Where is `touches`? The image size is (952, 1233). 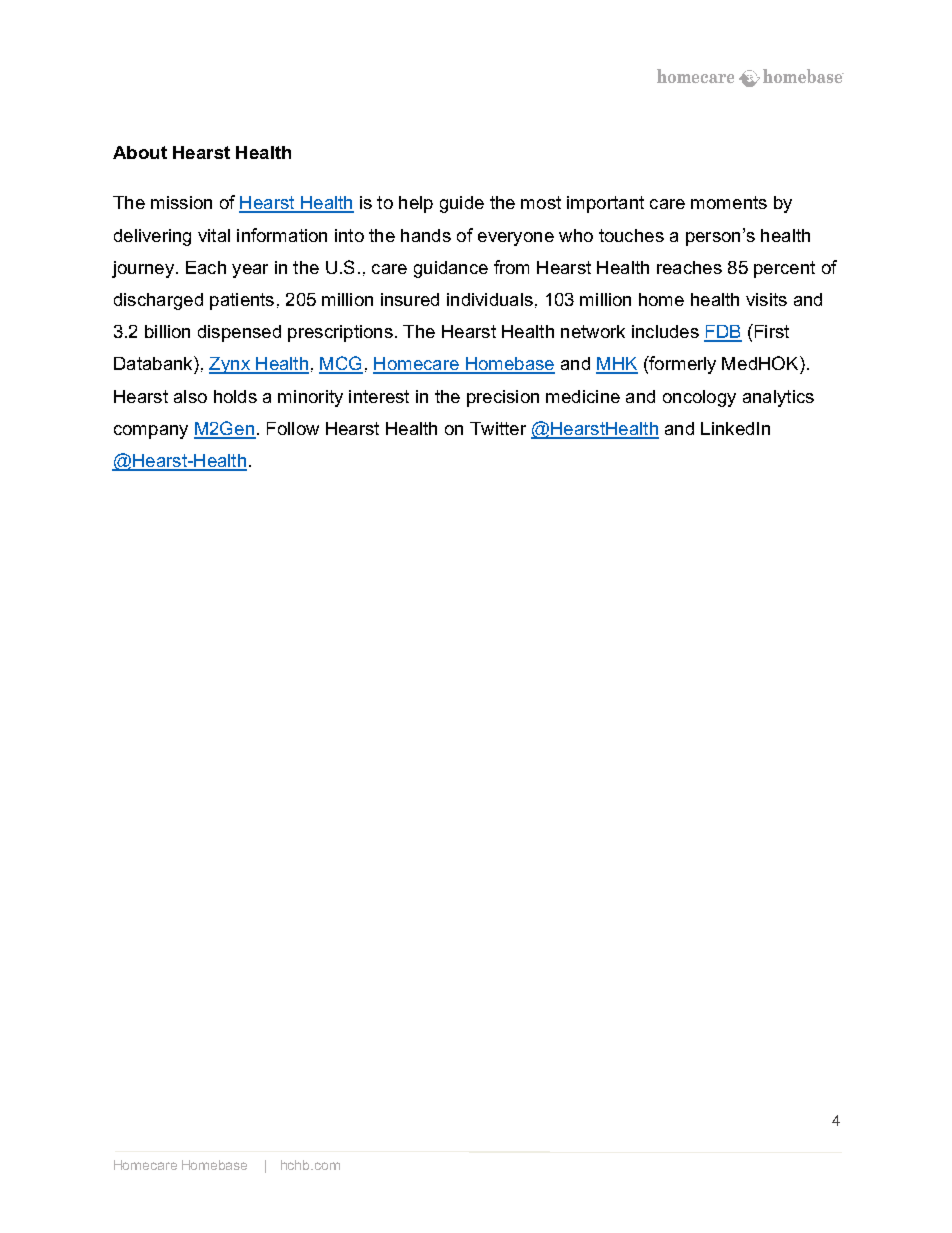
touches is located at coordinates (631, 235).
